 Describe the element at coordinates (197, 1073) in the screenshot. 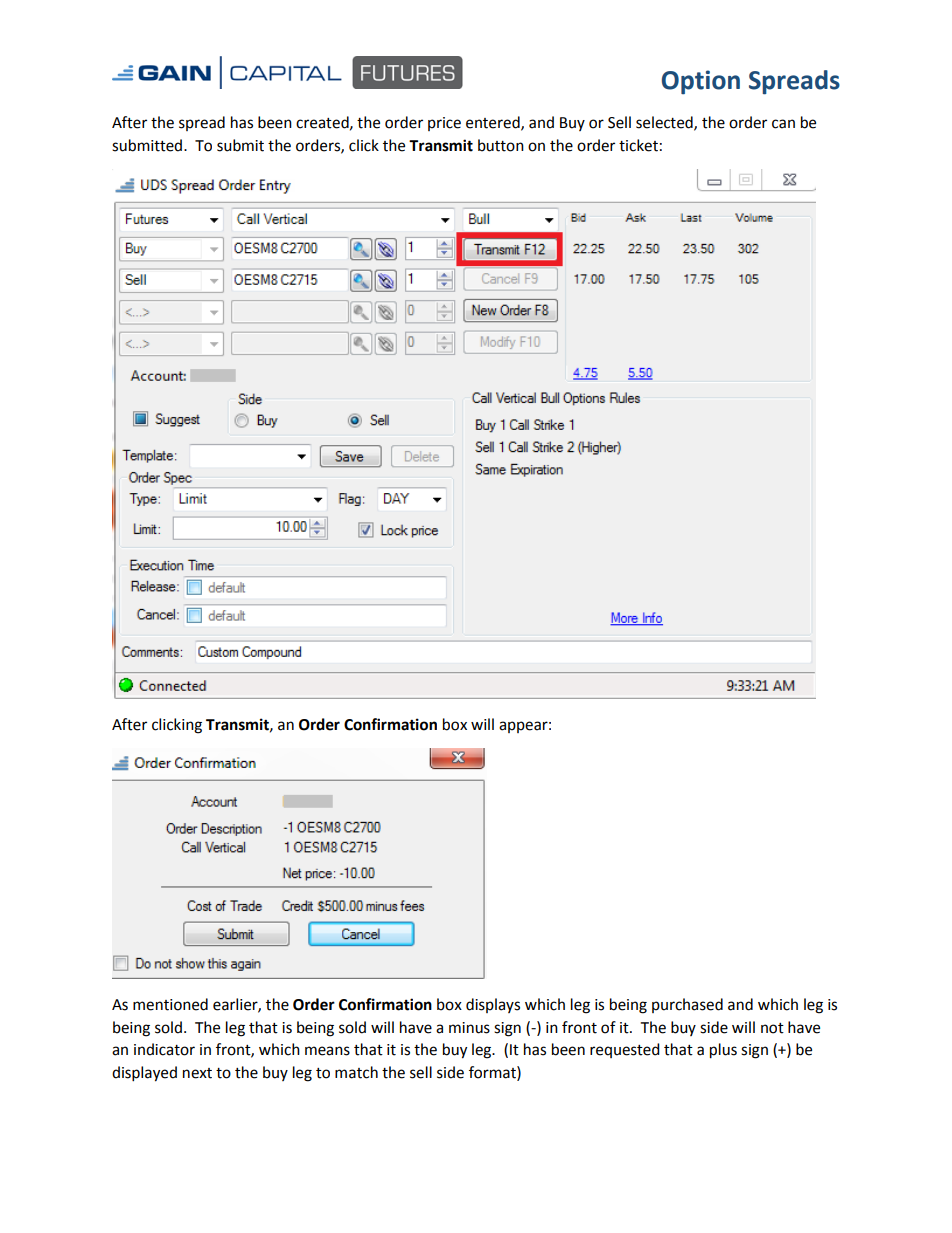

I see `next` at that location.
